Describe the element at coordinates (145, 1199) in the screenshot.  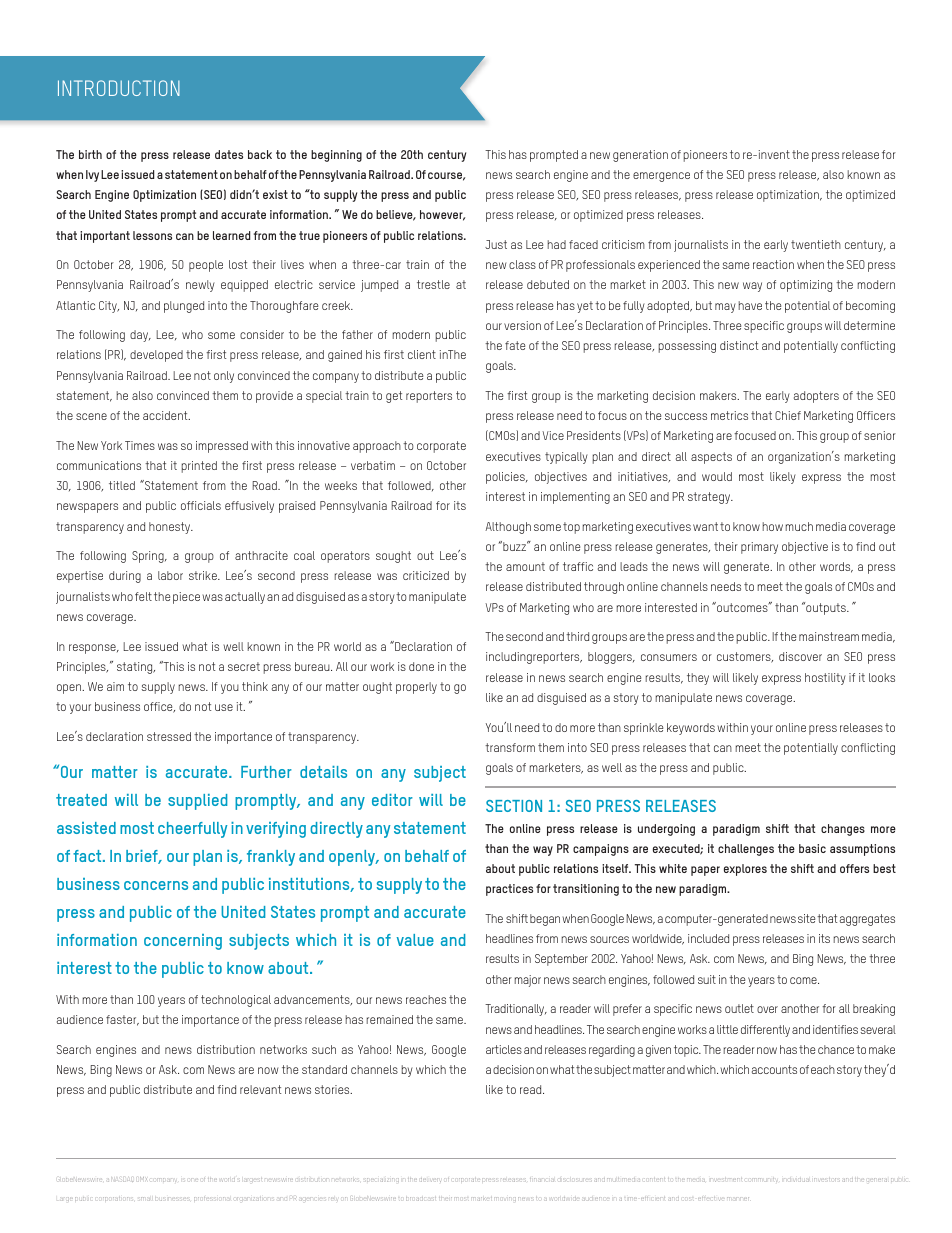
I see `small` at that location.
